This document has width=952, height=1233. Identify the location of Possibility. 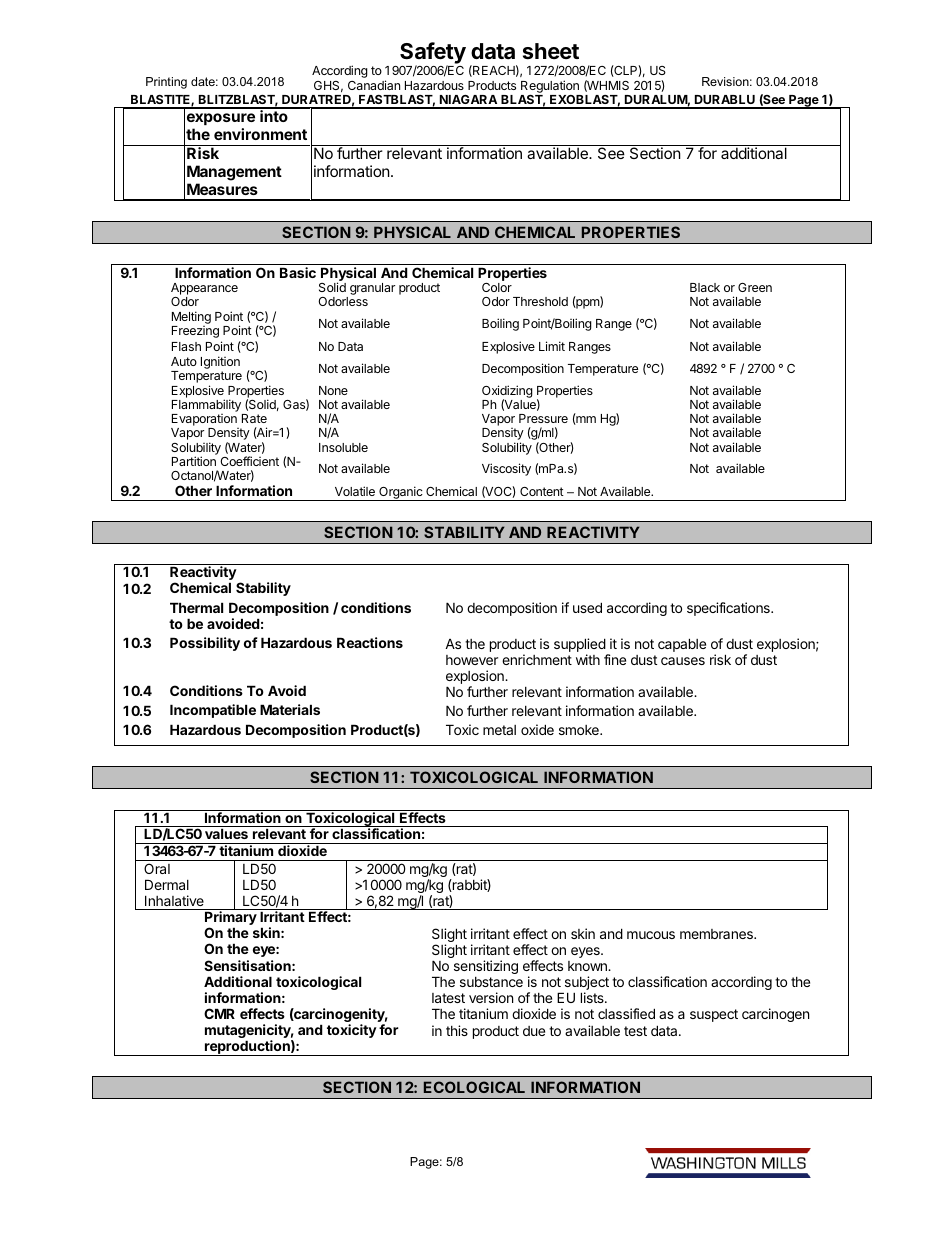
(205, 644).
